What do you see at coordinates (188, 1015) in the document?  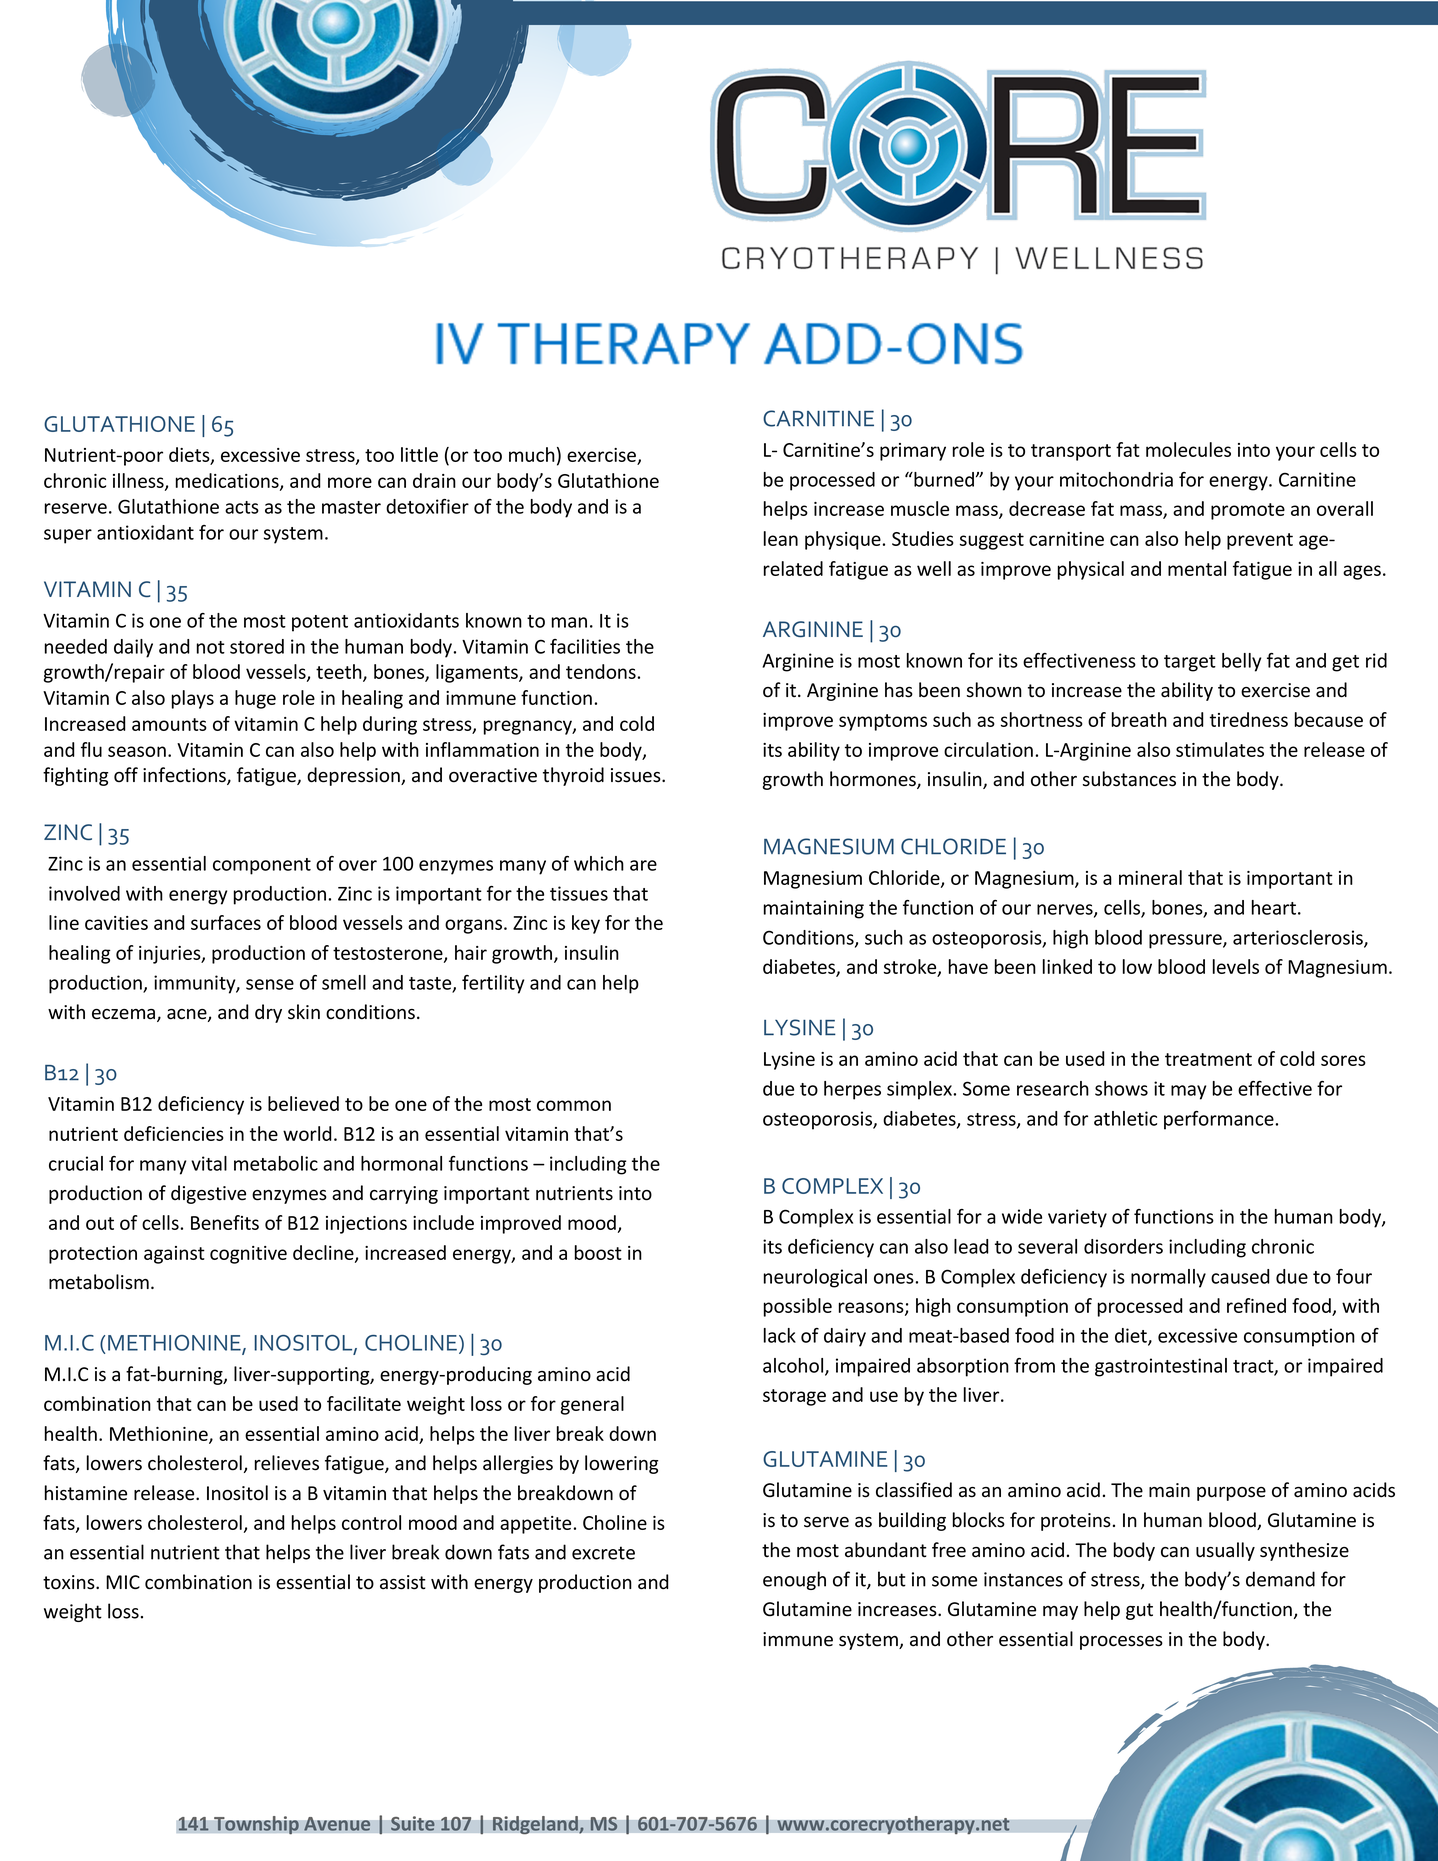 I see `acne` at bounding box center [188, 1015].
